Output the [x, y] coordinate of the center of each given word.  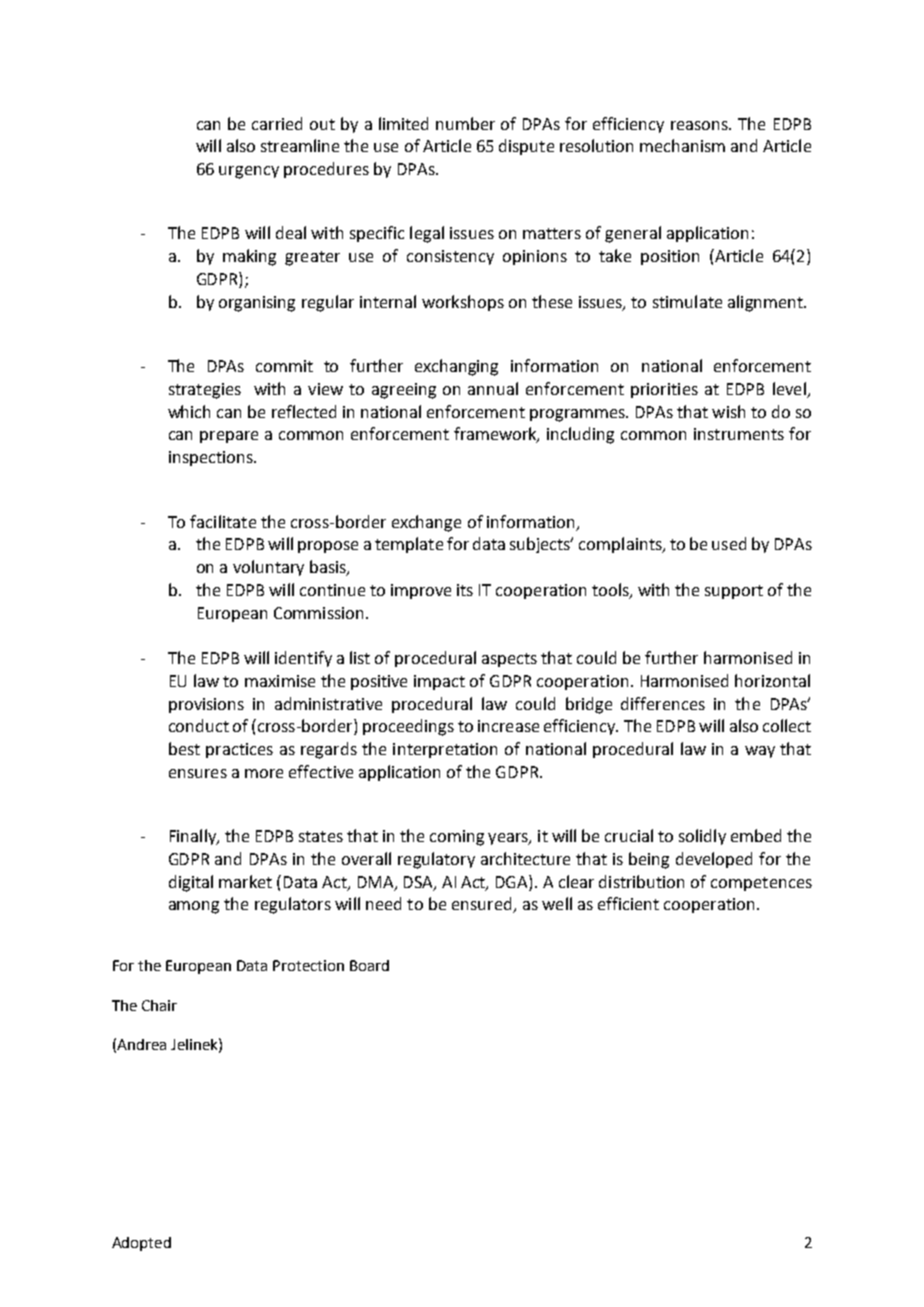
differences [663, 703]
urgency [249, 172]
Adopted [141, 1244]
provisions [206, 705]
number [465, 123]
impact [439, 682]
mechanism [682, 145]
